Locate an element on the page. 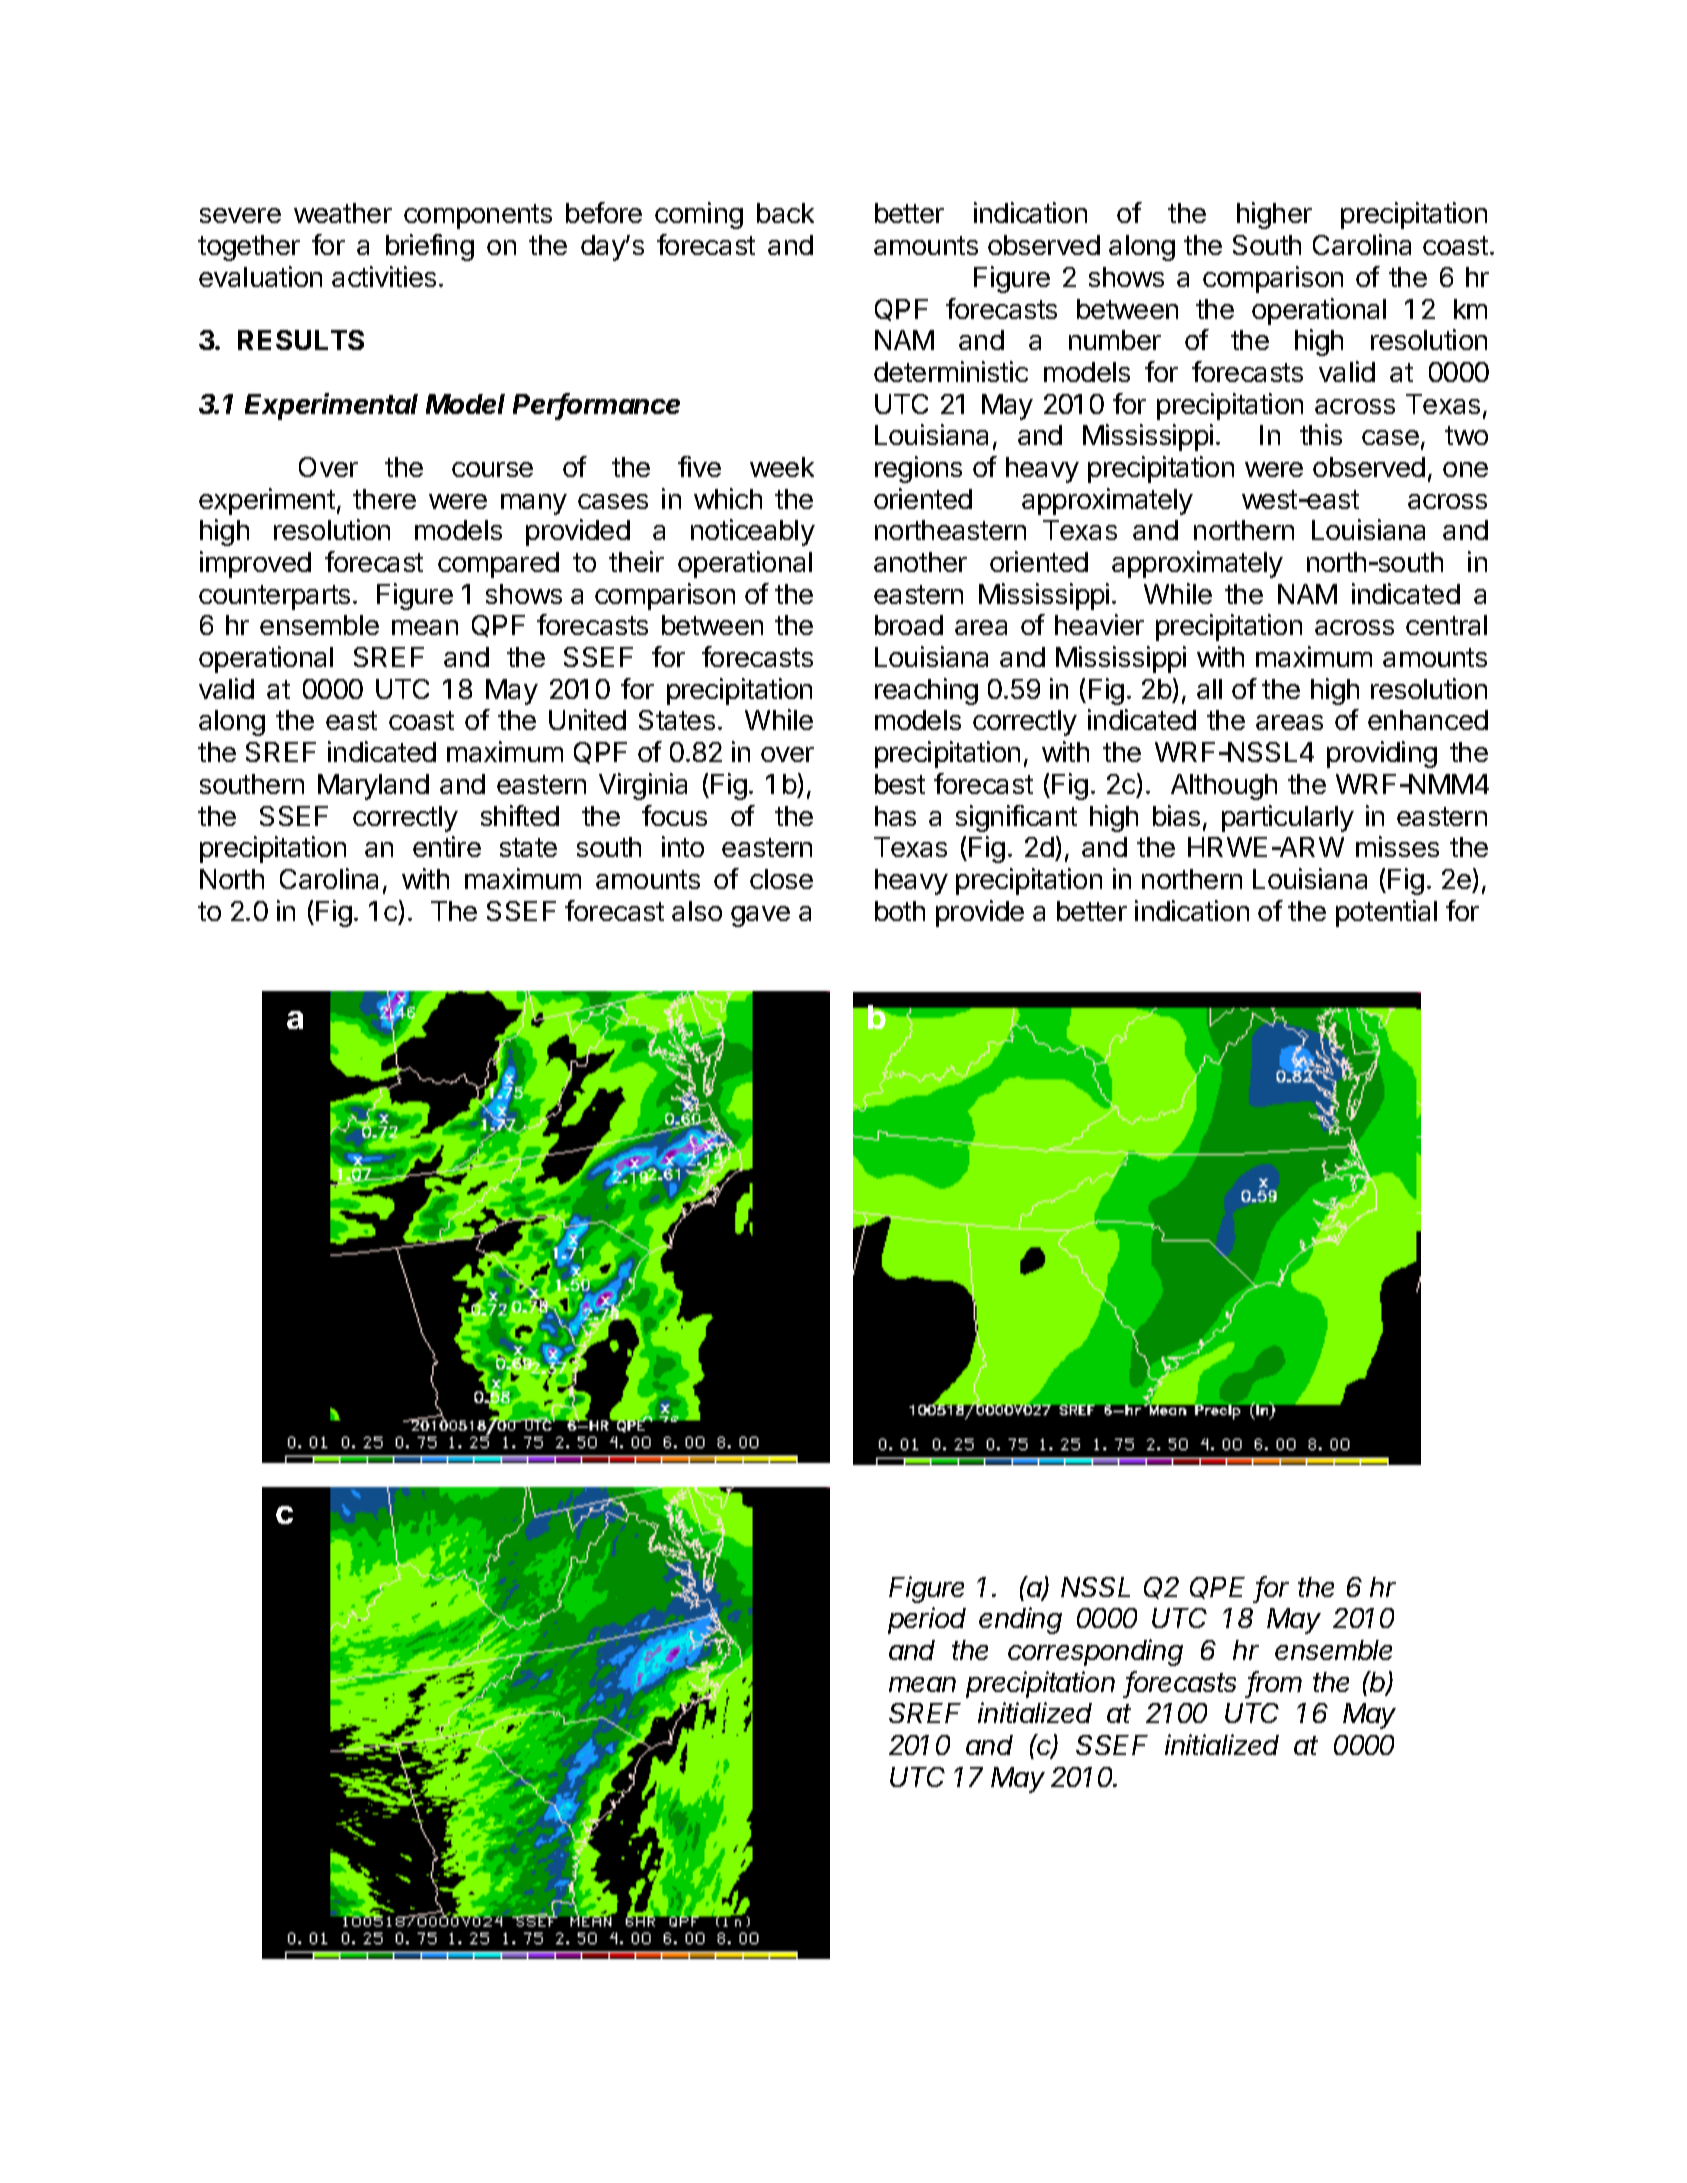  central is located at coordinates (1446, 625).
